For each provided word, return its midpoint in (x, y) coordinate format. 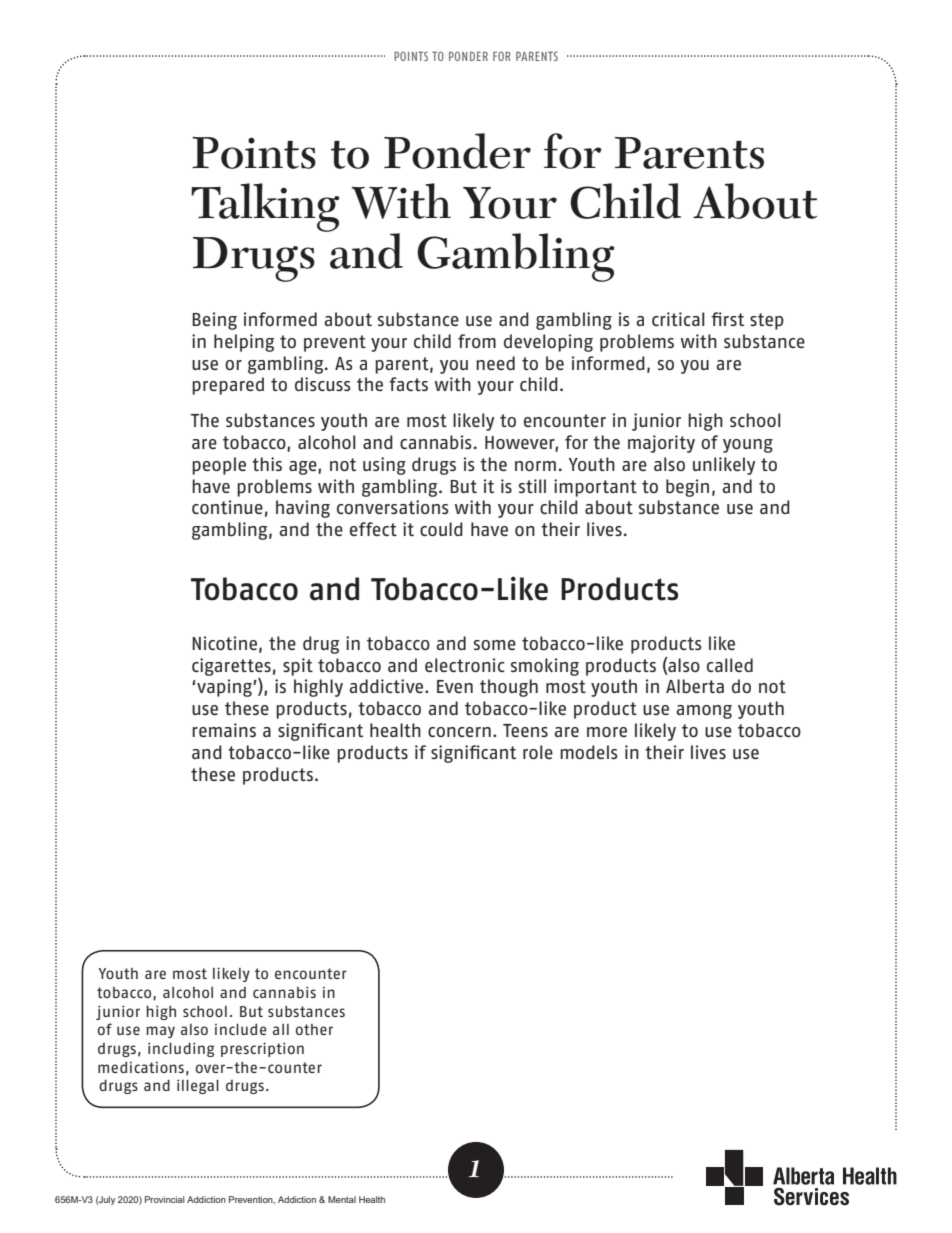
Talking (265, 207)
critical (678, 319)
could (441, 529)
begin (687, 488)
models (589, 752)
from (477, 341)
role (538, 752)
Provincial (164, 1199)
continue (227, 507)
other (314, 1029)
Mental (342, 1199)
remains (224, 730)
